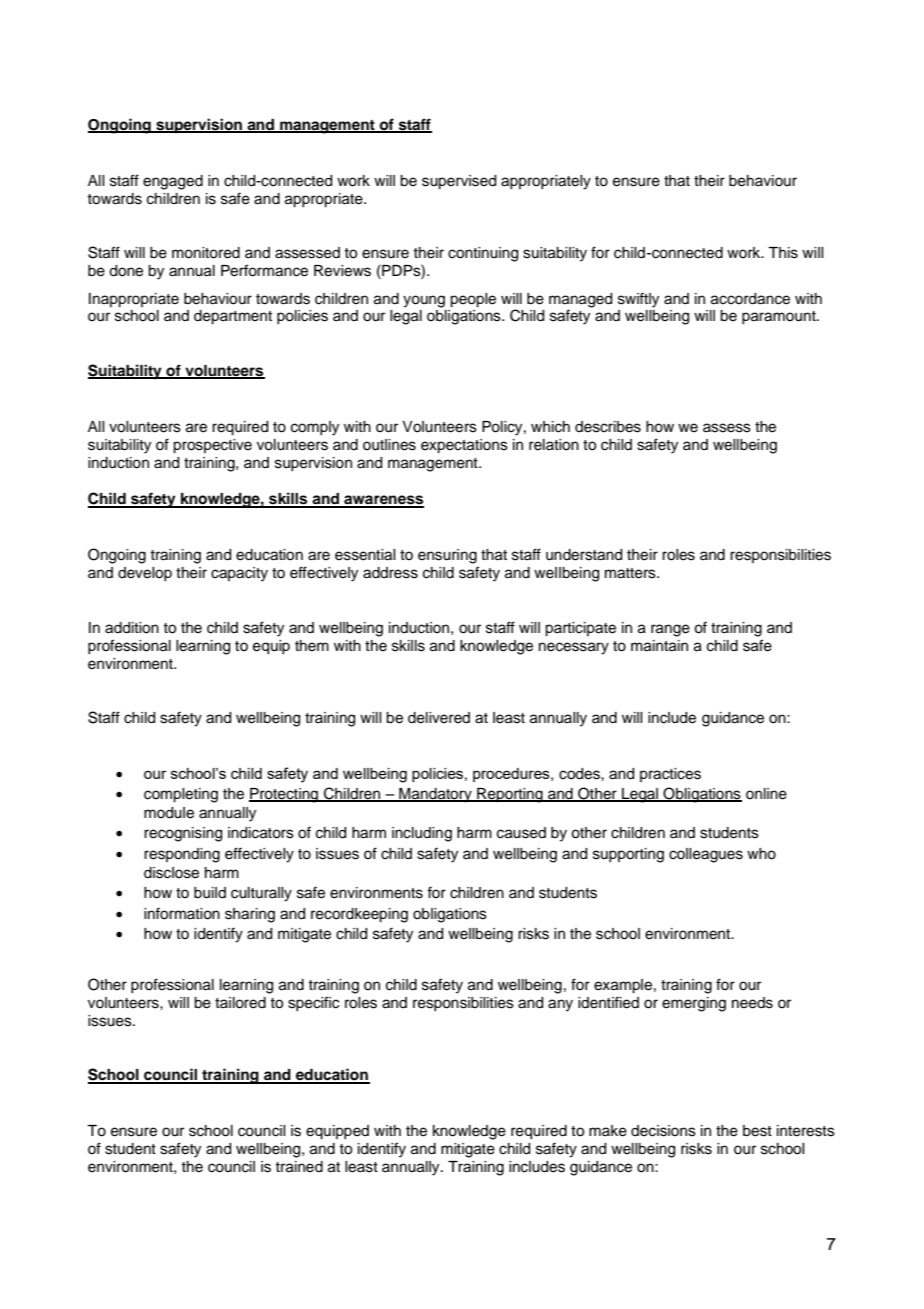 The width and height of the screenshot is (924, 1309). What do you see at coordinates (459, 182) in the screenshot?
I see `supervised` at bounding box center [459, 182].
